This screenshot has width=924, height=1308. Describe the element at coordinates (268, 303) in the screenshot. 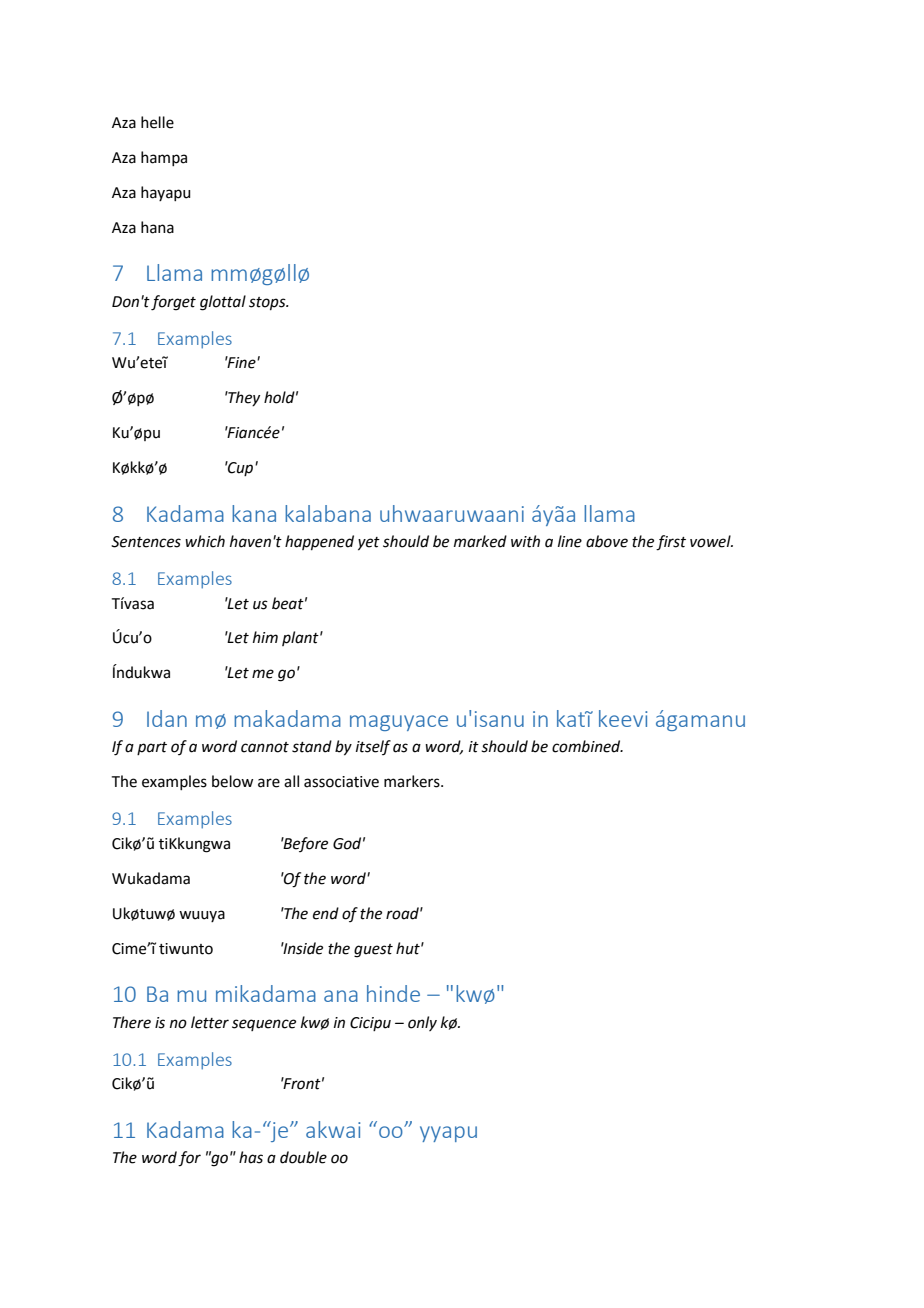

I see `stops` at that location.
